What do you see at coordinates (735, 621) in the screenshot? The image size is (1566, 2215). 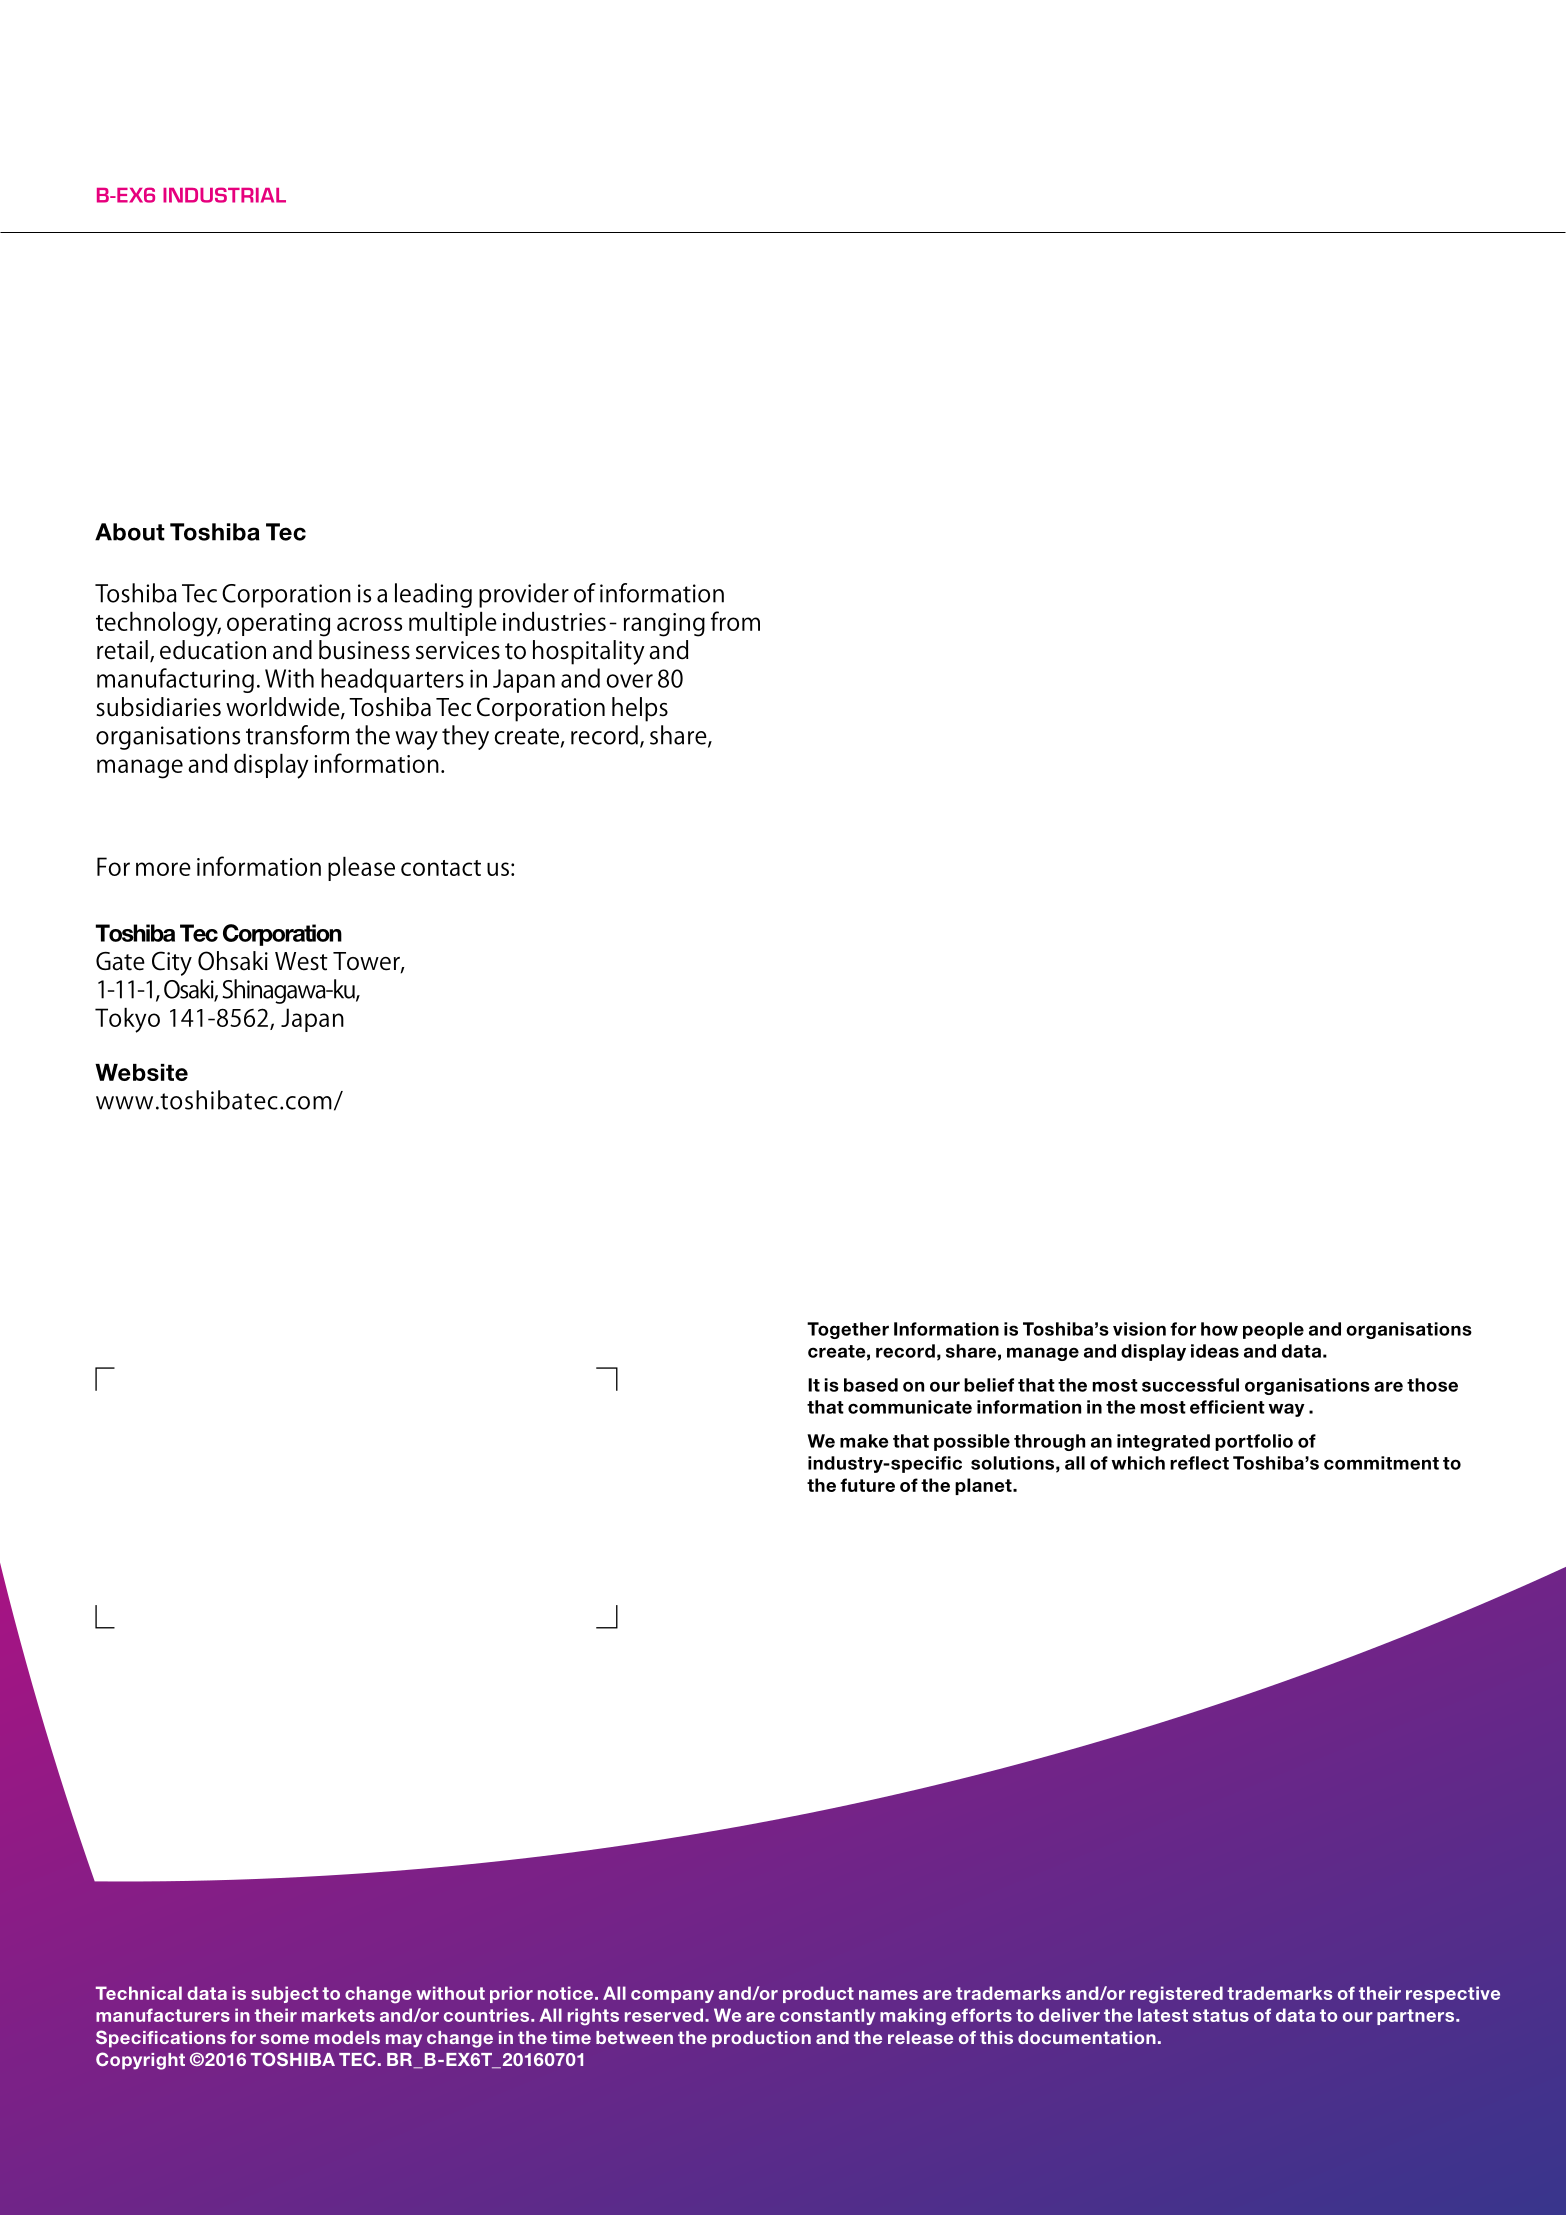 I see `from` at bounding box center [735, 621].
